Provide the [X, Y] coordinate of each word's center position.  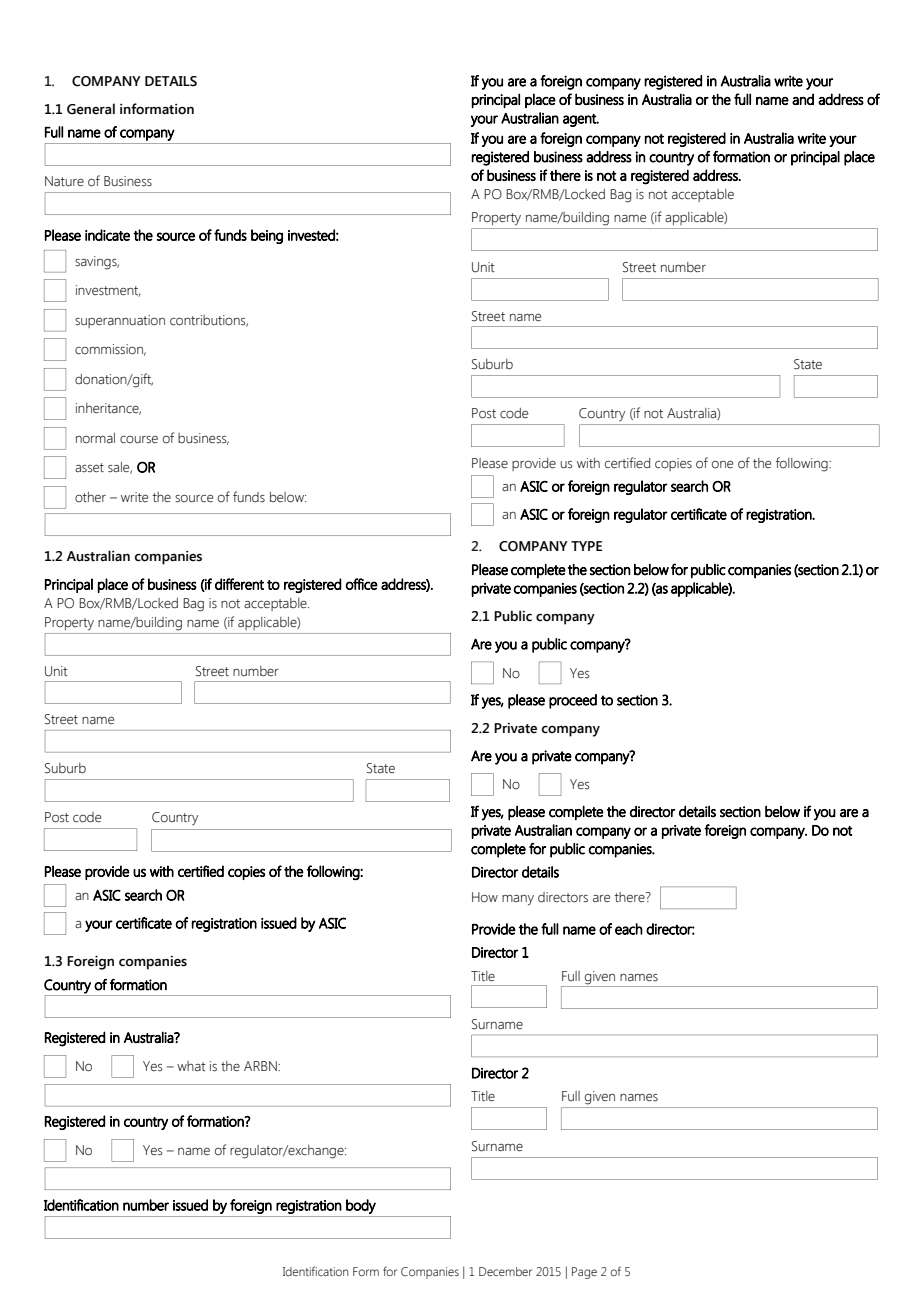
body [361, 1206]
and [803, 99]
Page [584, 1273]
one [722, 465]
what [191, 1066]
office [361, 584]
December [505, 1271]
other [90, 497]
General [91, 109]
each [629, 929]
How [485, 897]
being [267, 236]
